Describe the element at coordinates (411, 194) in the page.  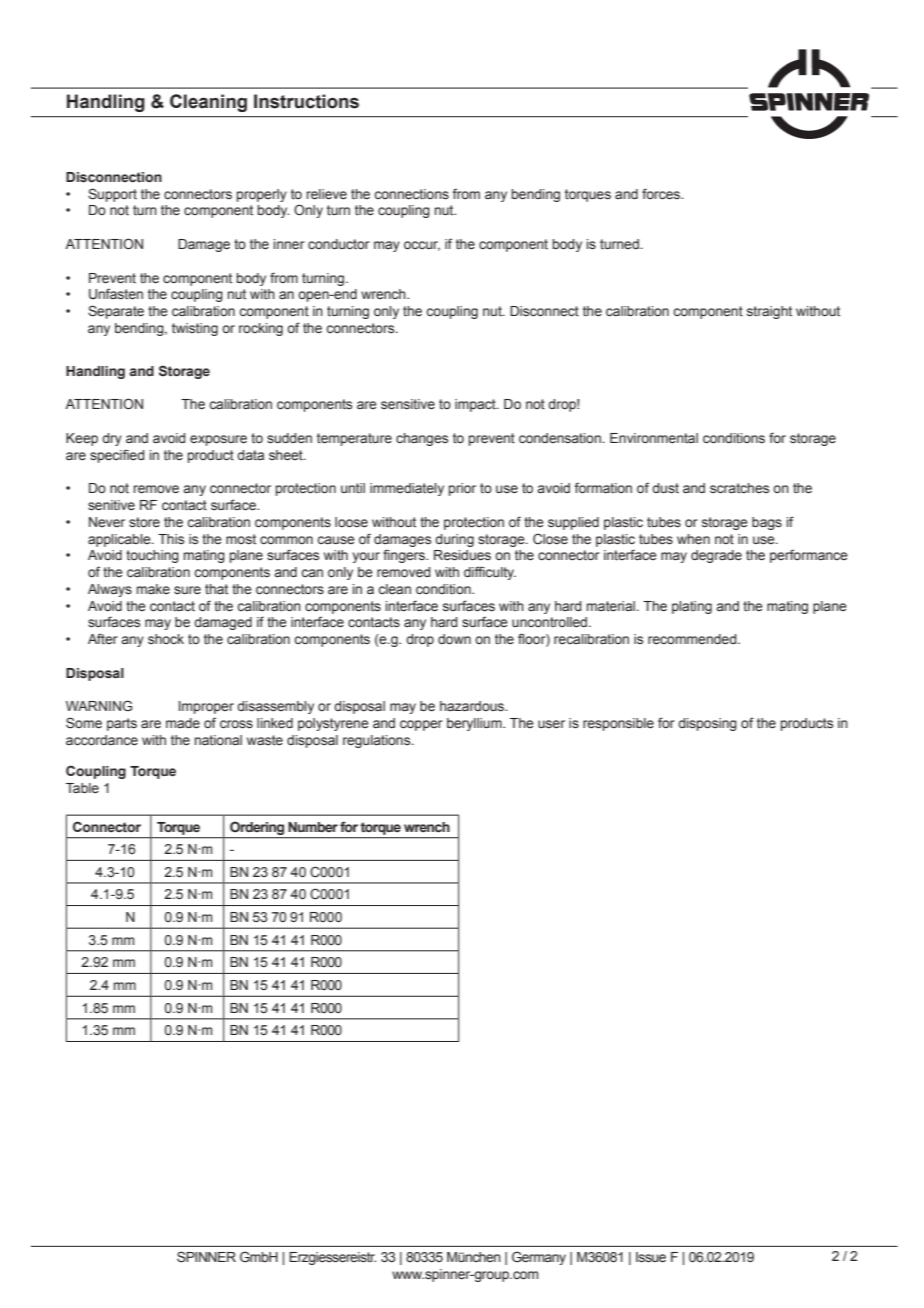
I see `connections` at that location.
